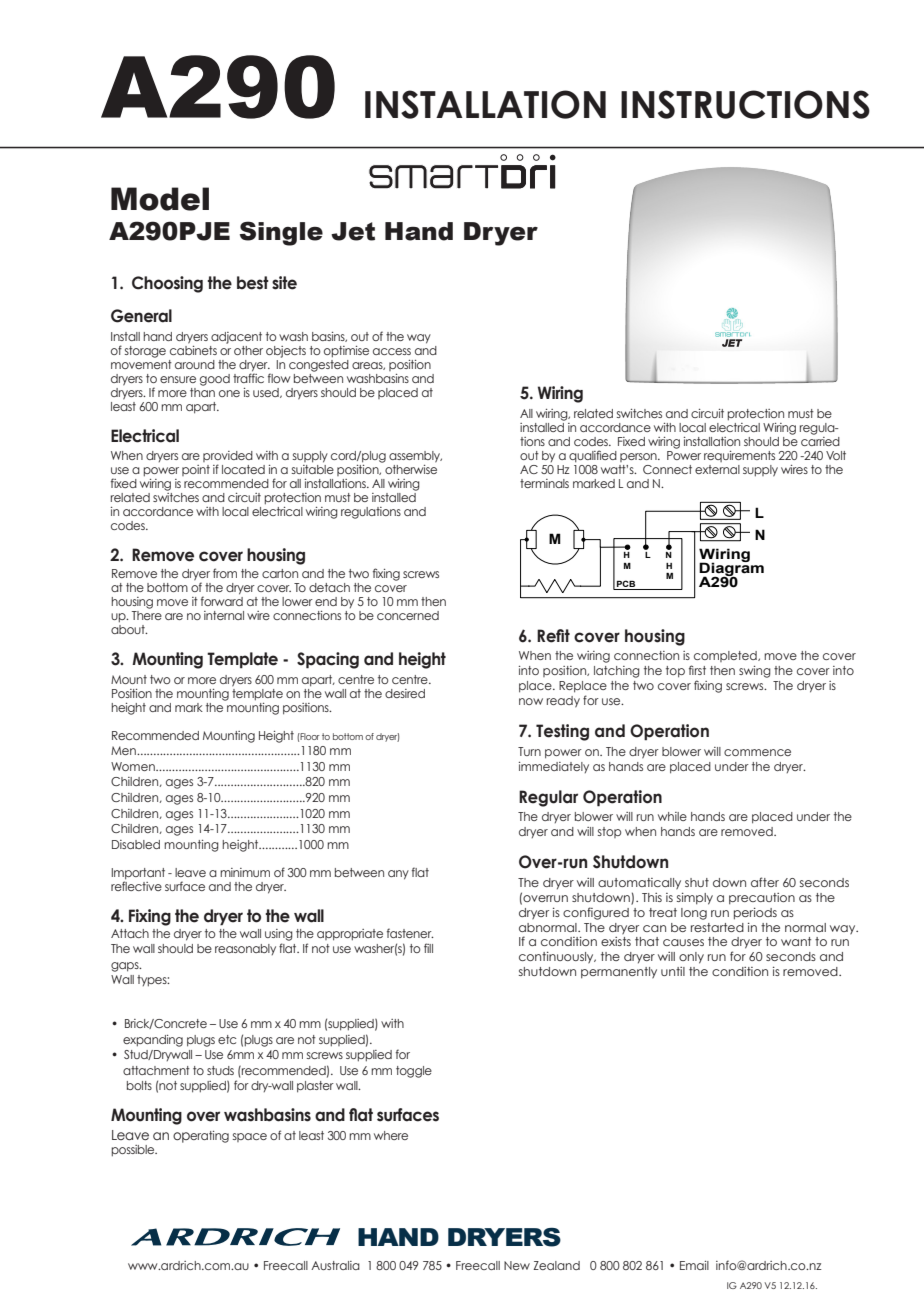  I want to click on from, so click(225, 573).
